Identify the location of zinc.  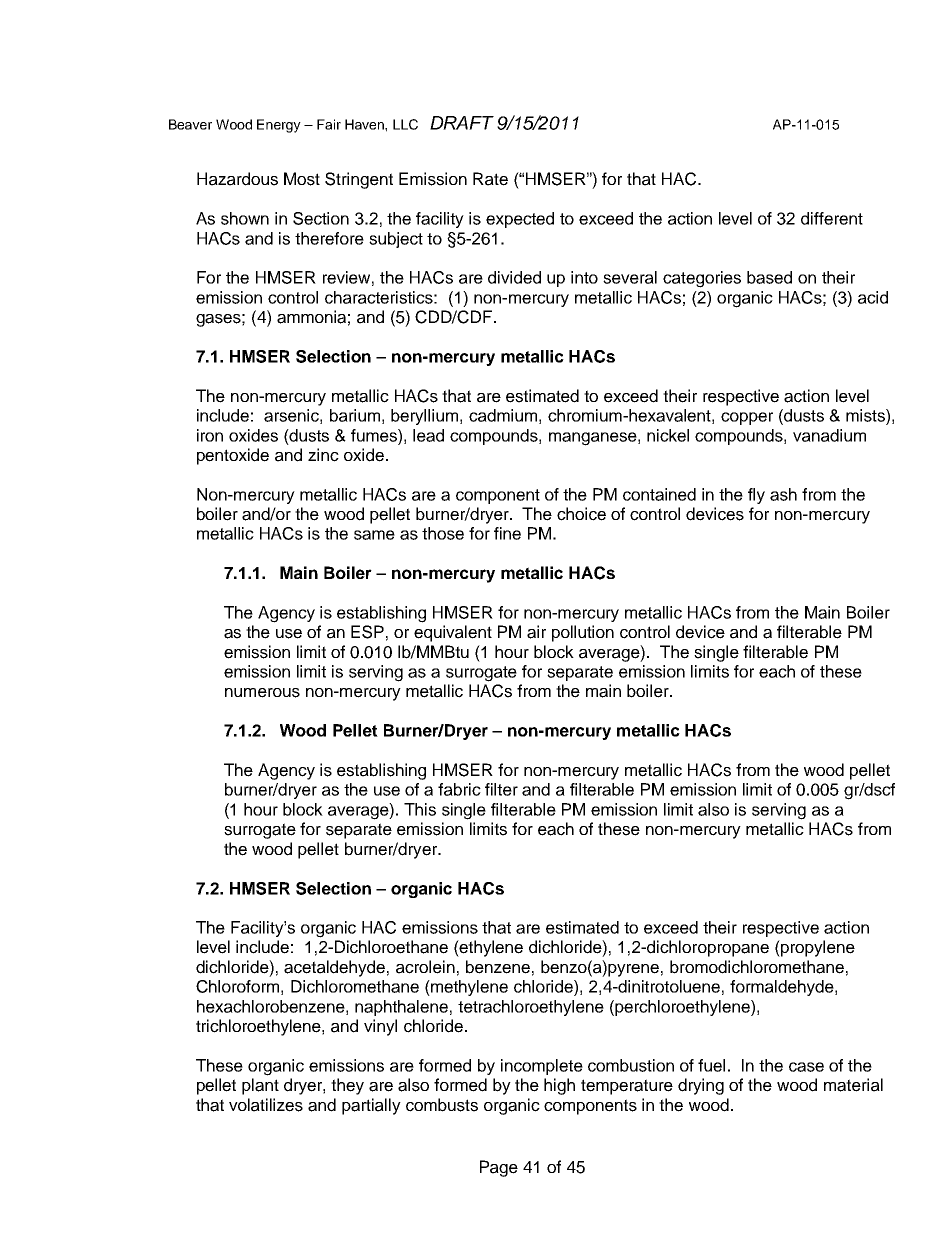
(323, 455).
